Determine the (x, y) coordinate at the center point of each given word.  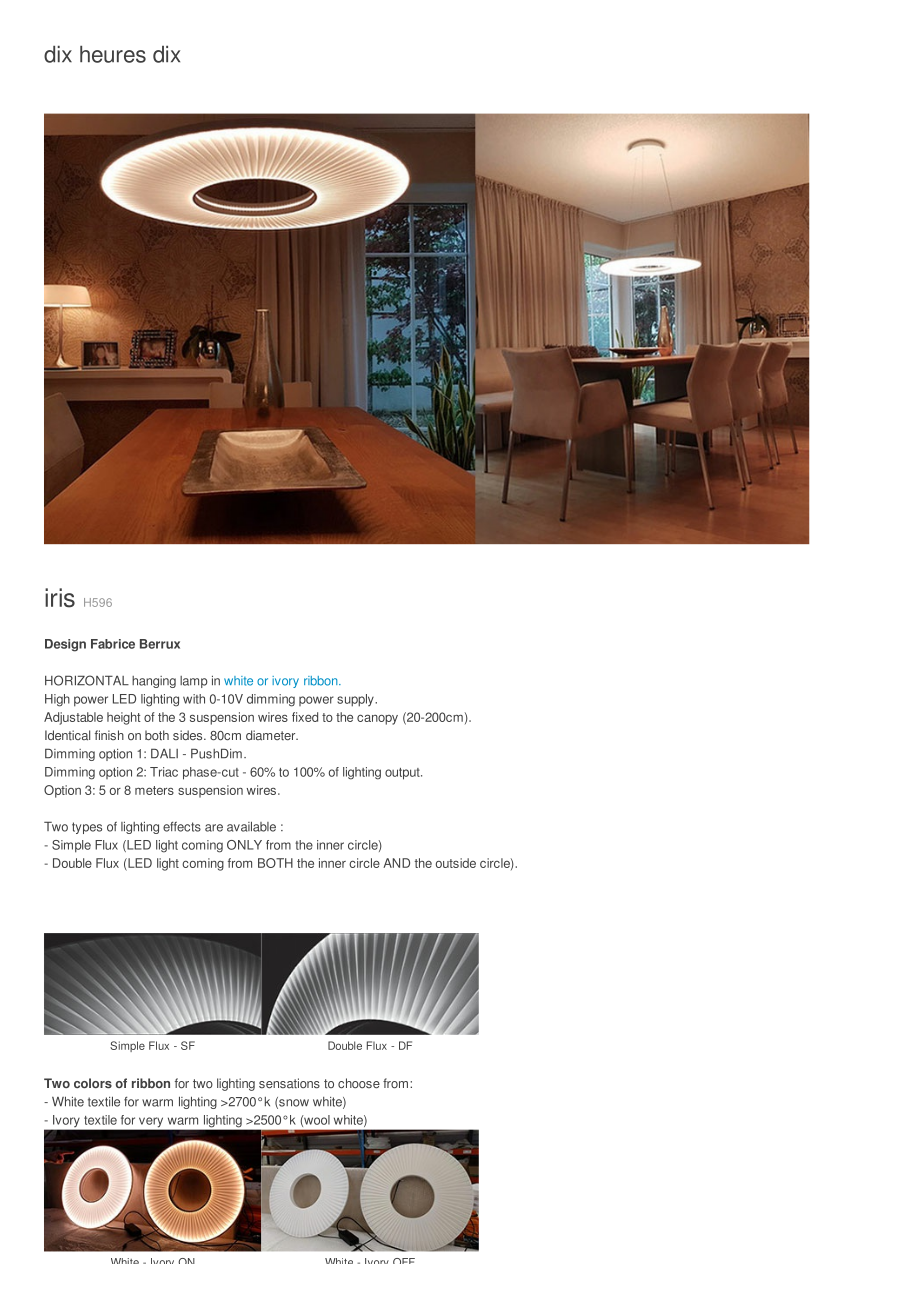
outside (456, 863)
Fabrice (113, 644)
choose (359, 1083)
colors (93, 1083)
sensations (289, 1083)
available (251, 826)
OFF (404, 1261)
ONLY (244, 845)
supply (356, 700)
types (87, 828)
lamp (194, 682)
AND (396, 863)
